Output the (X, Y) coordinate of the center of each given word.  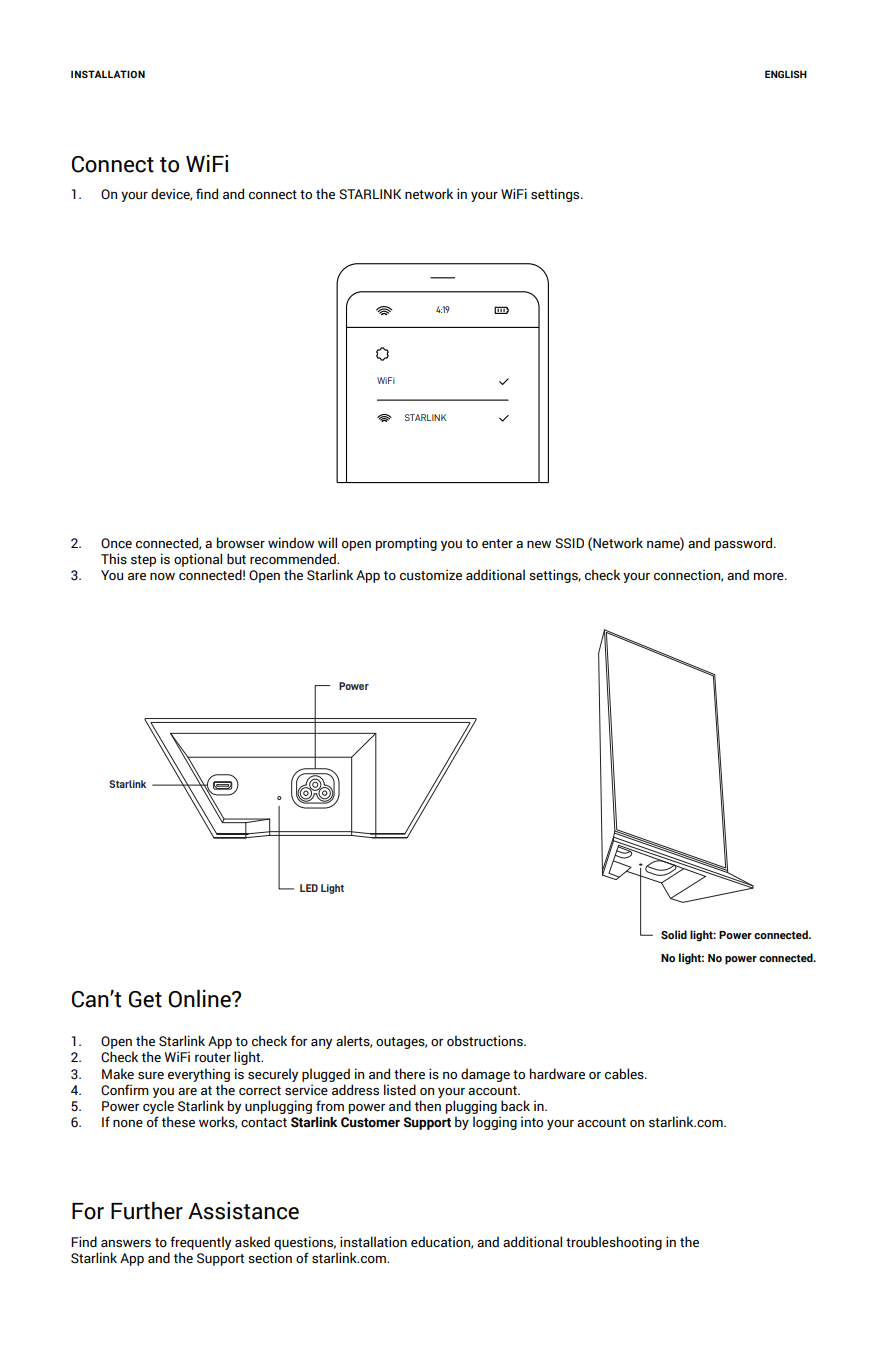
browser (241, 543)
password (745, 544)
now (162, 576)
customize (431, 575)
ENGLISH (786, 74)
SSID (569, 543)
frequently (200, 1243)
